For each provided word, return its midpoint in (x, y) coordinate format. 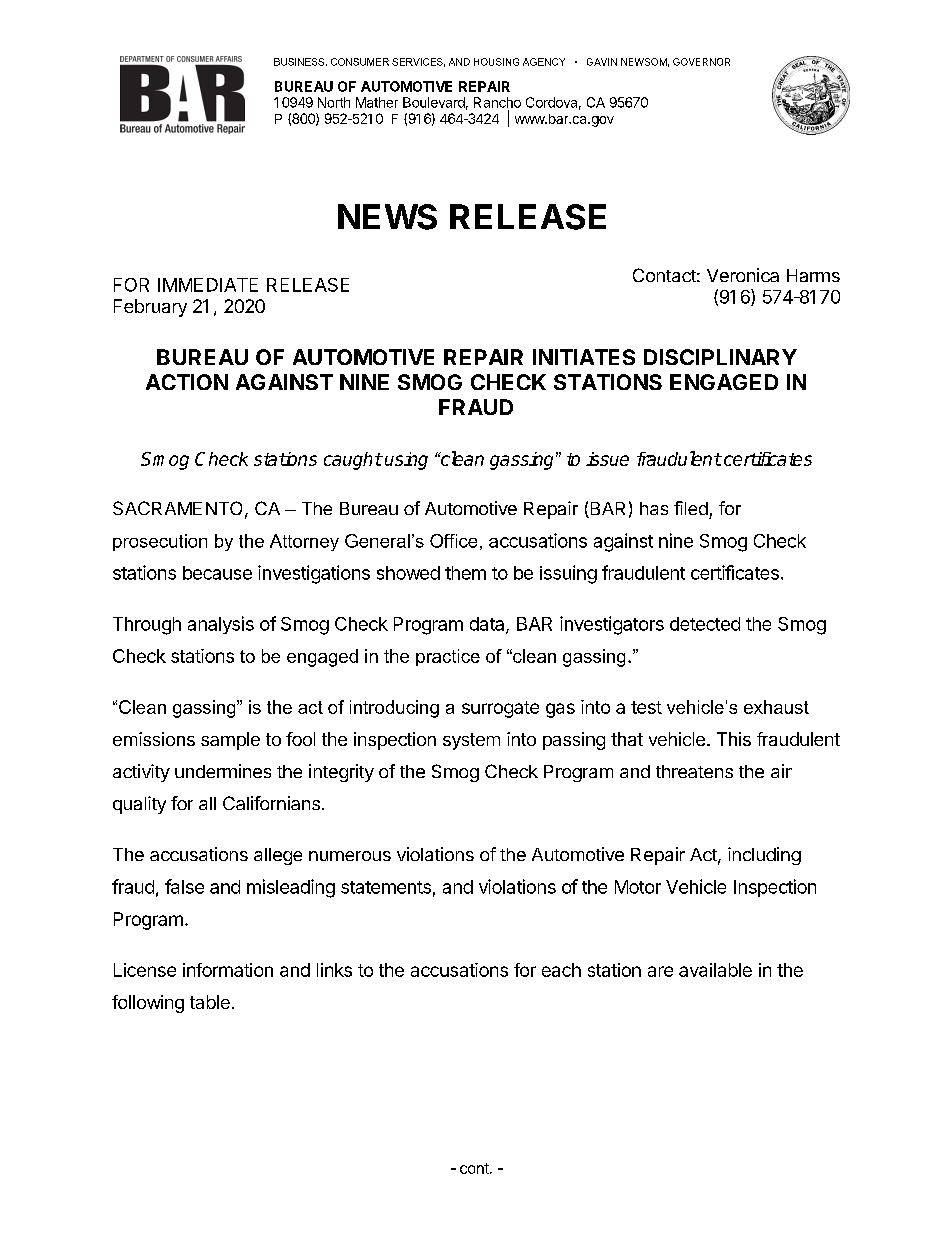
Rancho (497, 102)
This (734, 739)
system (471, 741)
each (561, 970)
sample (230, 741)
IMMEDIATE (208, 285)
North (334, 102)
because (217, 573)
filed (691, 508)
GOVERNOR (701, 62)
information (228, 970)
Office (453, 541)
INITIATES (584, 357)
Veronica (743, 275)
